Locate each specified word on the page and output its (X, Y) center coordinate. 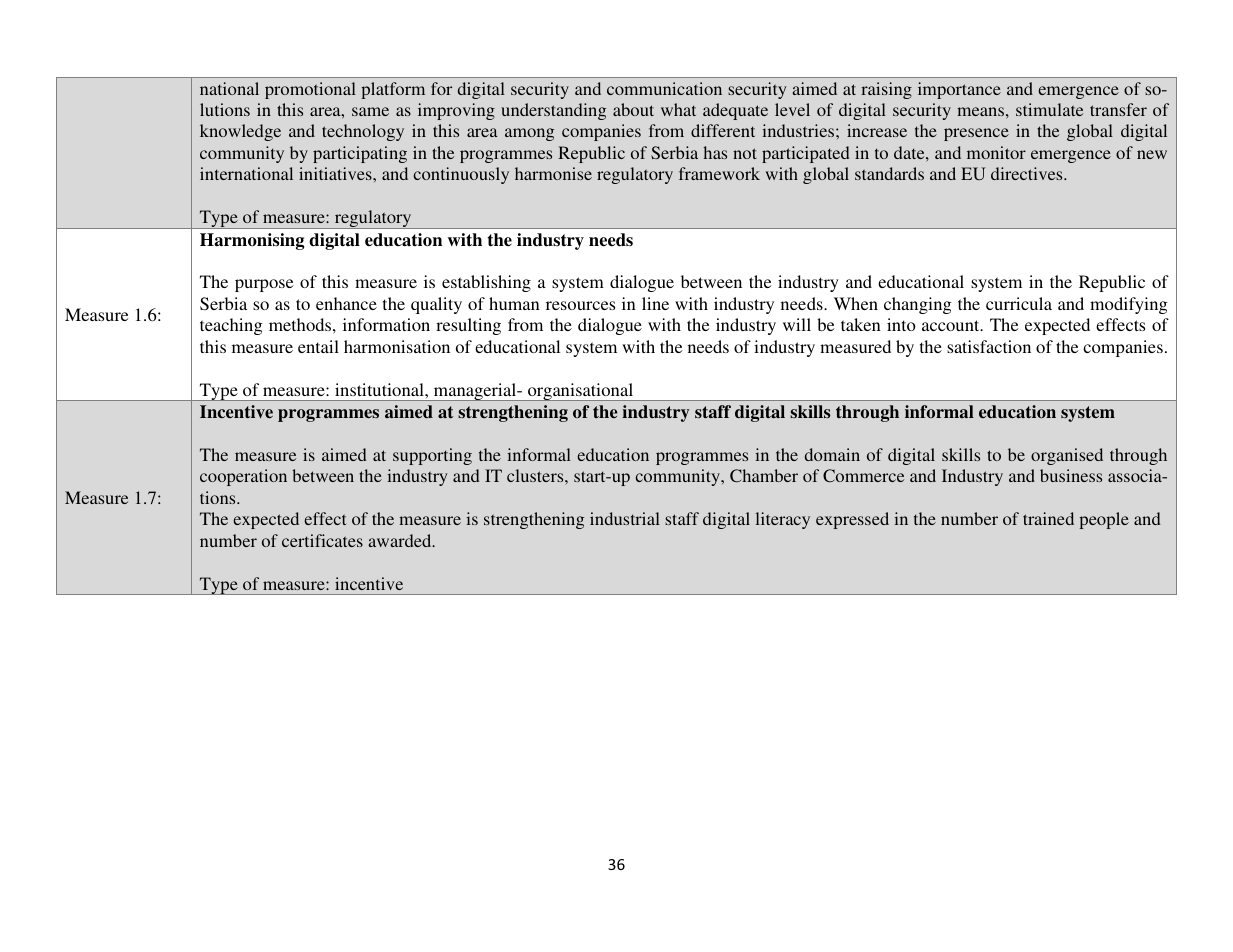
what (678, 109)
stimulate (1049, 109)
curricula (1019, 303)
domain (832, 454)
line (655, 303)
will (797, 324)
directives (1028, 173)
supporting (432, 456)
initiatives (336, 173)
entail (318, 346)
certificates (322, 540)
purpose (264, 285)
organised (1067, 456)
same (370, 111)
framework (719, 173)
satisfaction (989, 346)
